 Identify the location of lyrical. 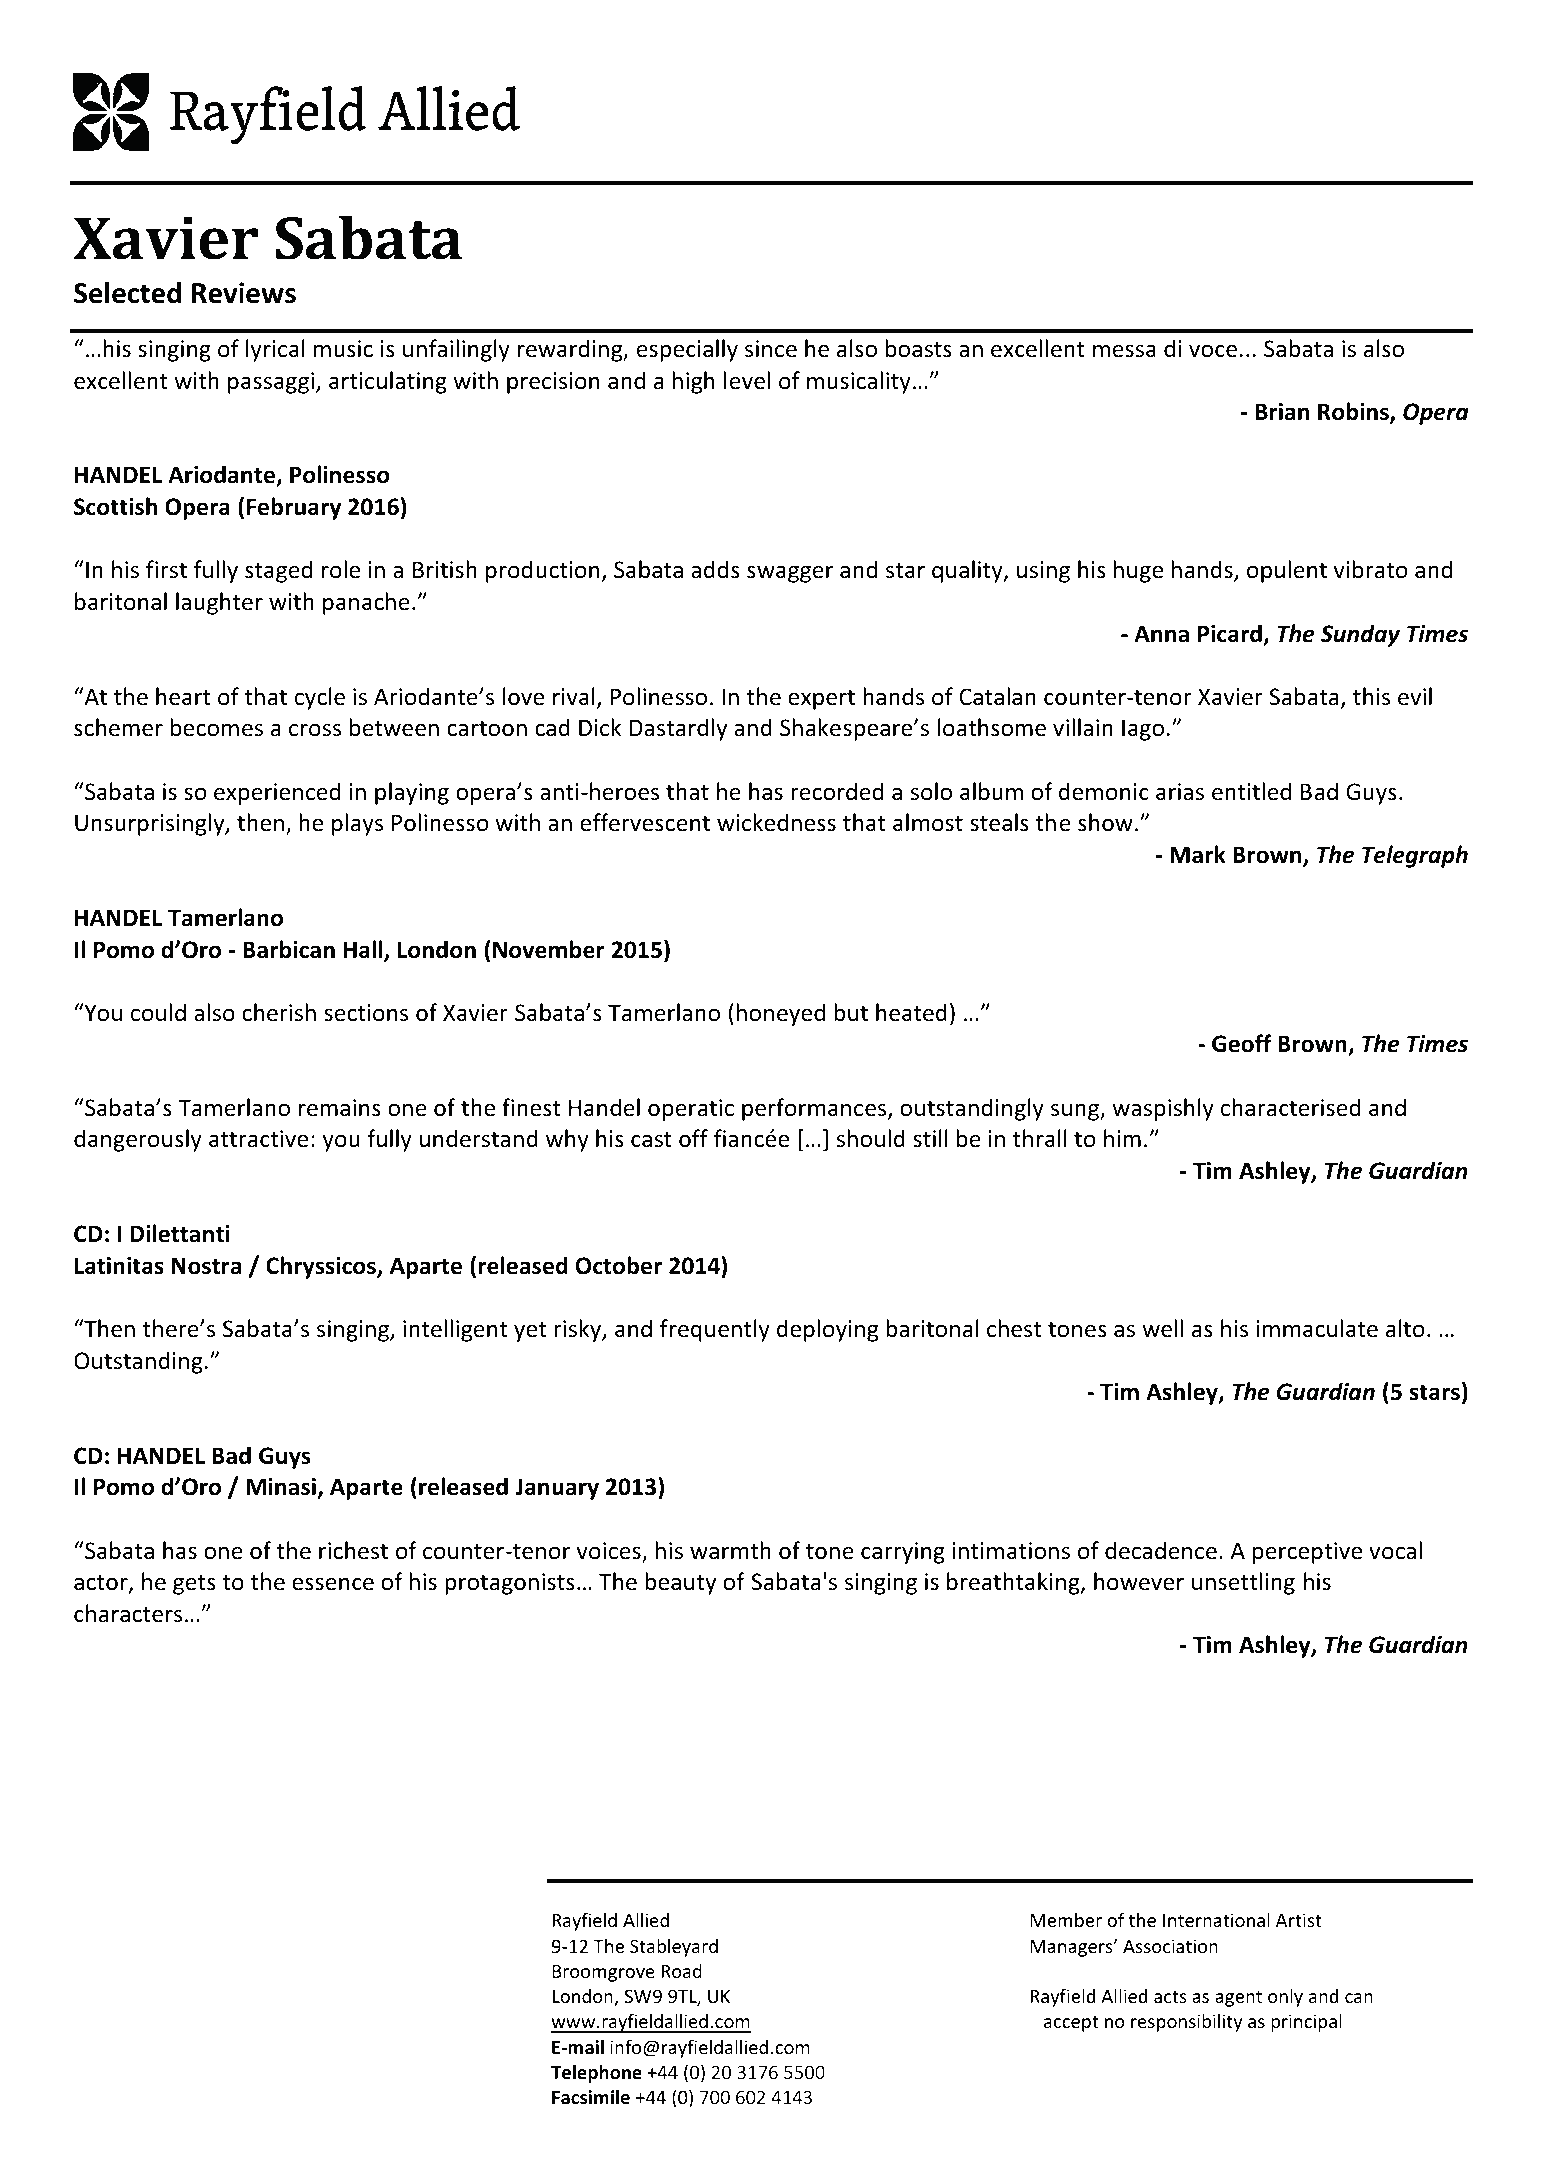
(275, 350).
